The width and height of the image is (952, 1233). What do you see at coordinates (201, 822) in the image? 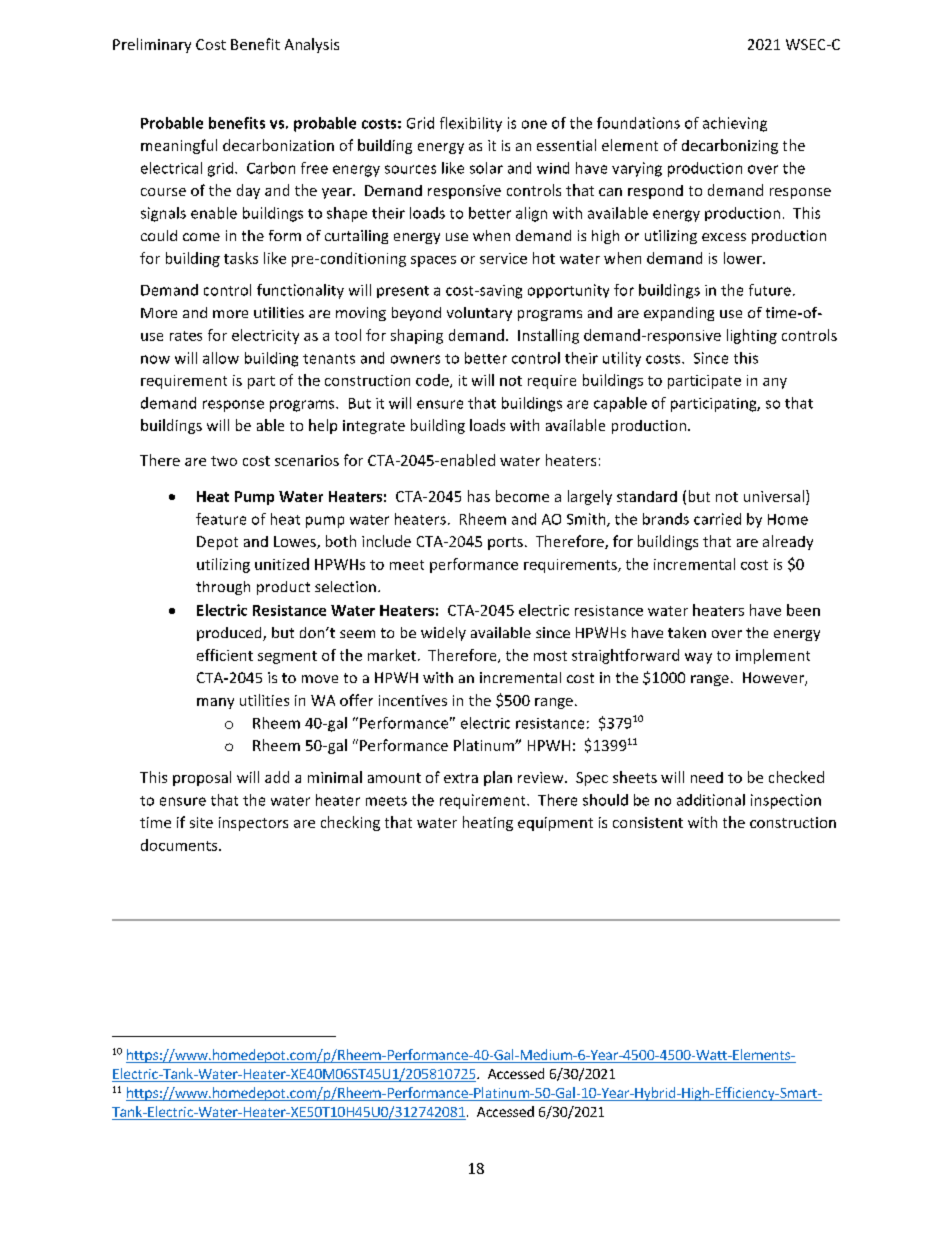
I see `site` at bounding box center [201, 822].
